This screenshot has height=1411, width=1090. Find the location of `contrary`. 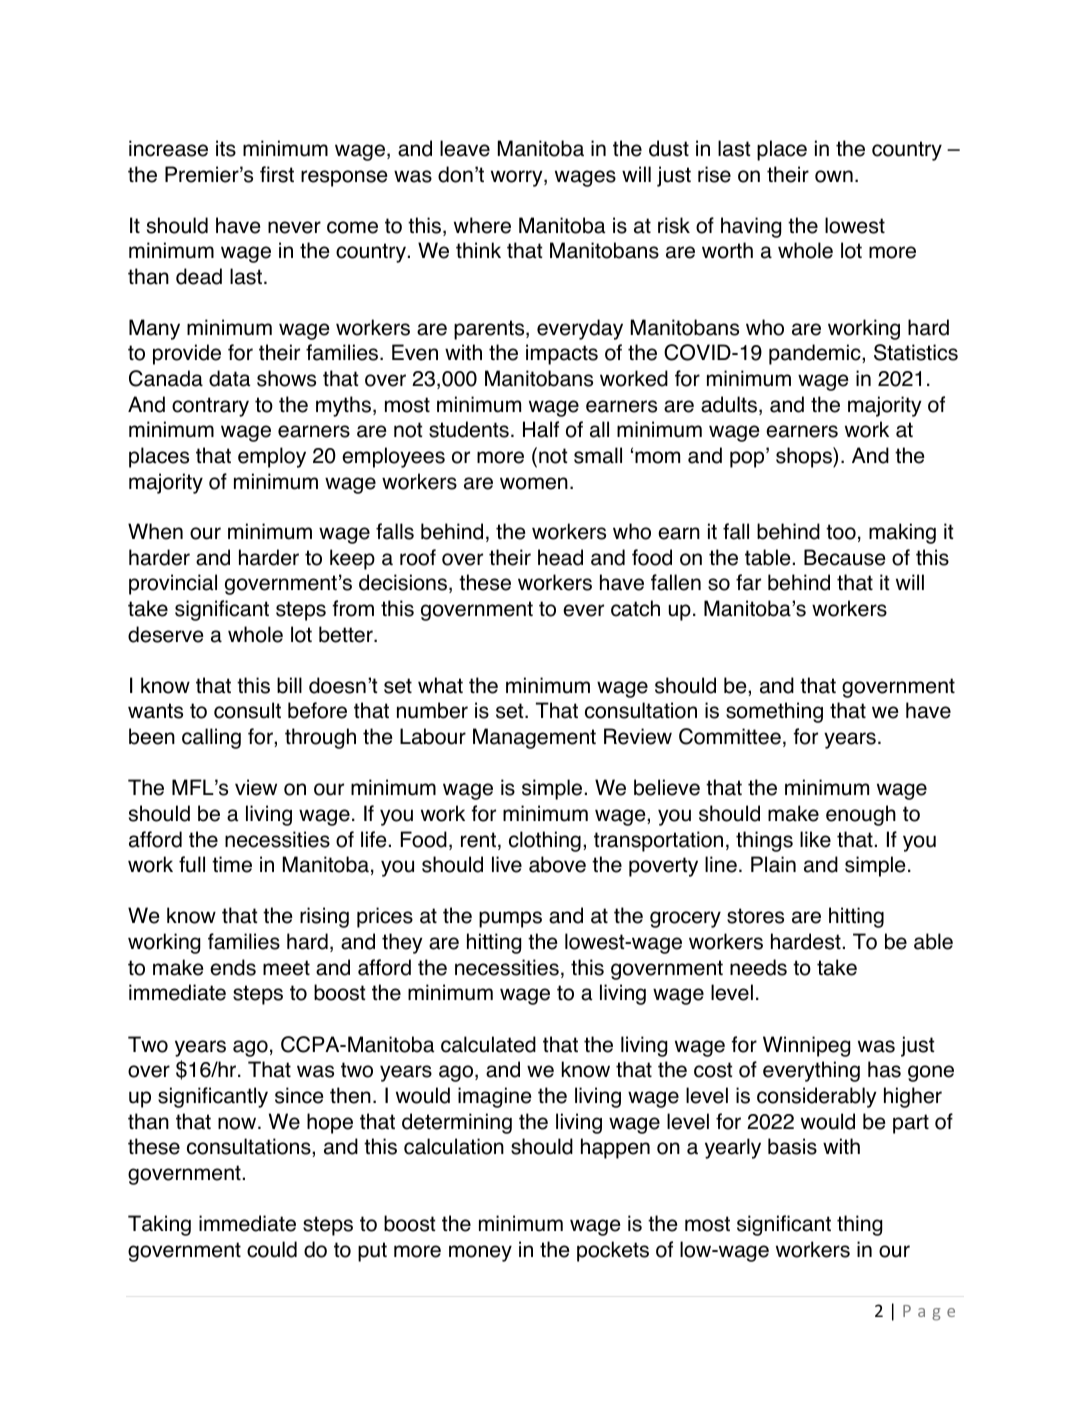

contrary is located at coordinates (210, 407).
